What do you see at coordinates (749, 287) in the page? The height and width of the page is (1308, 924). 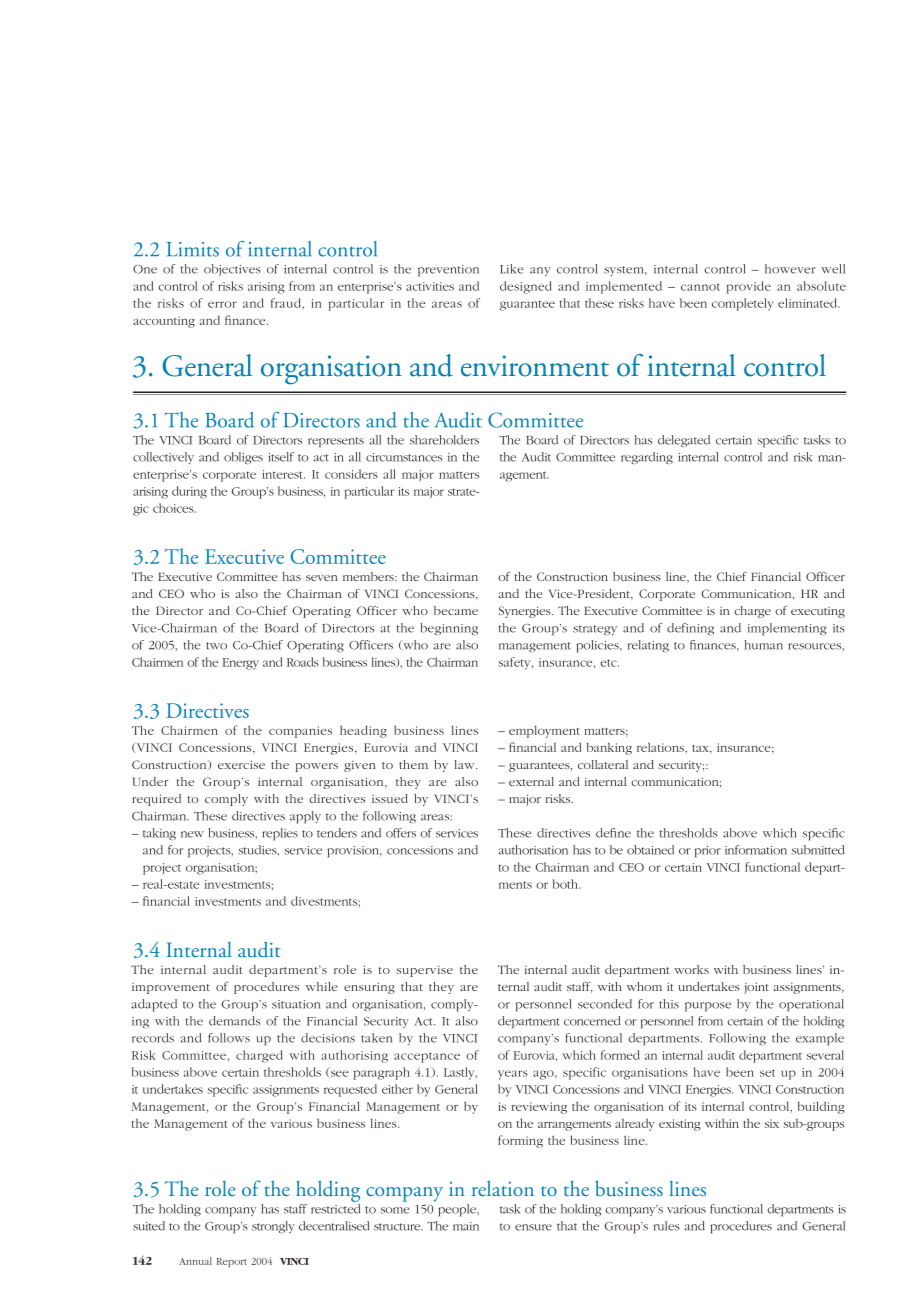 I see `provide` at bounding box center [749, 287].
